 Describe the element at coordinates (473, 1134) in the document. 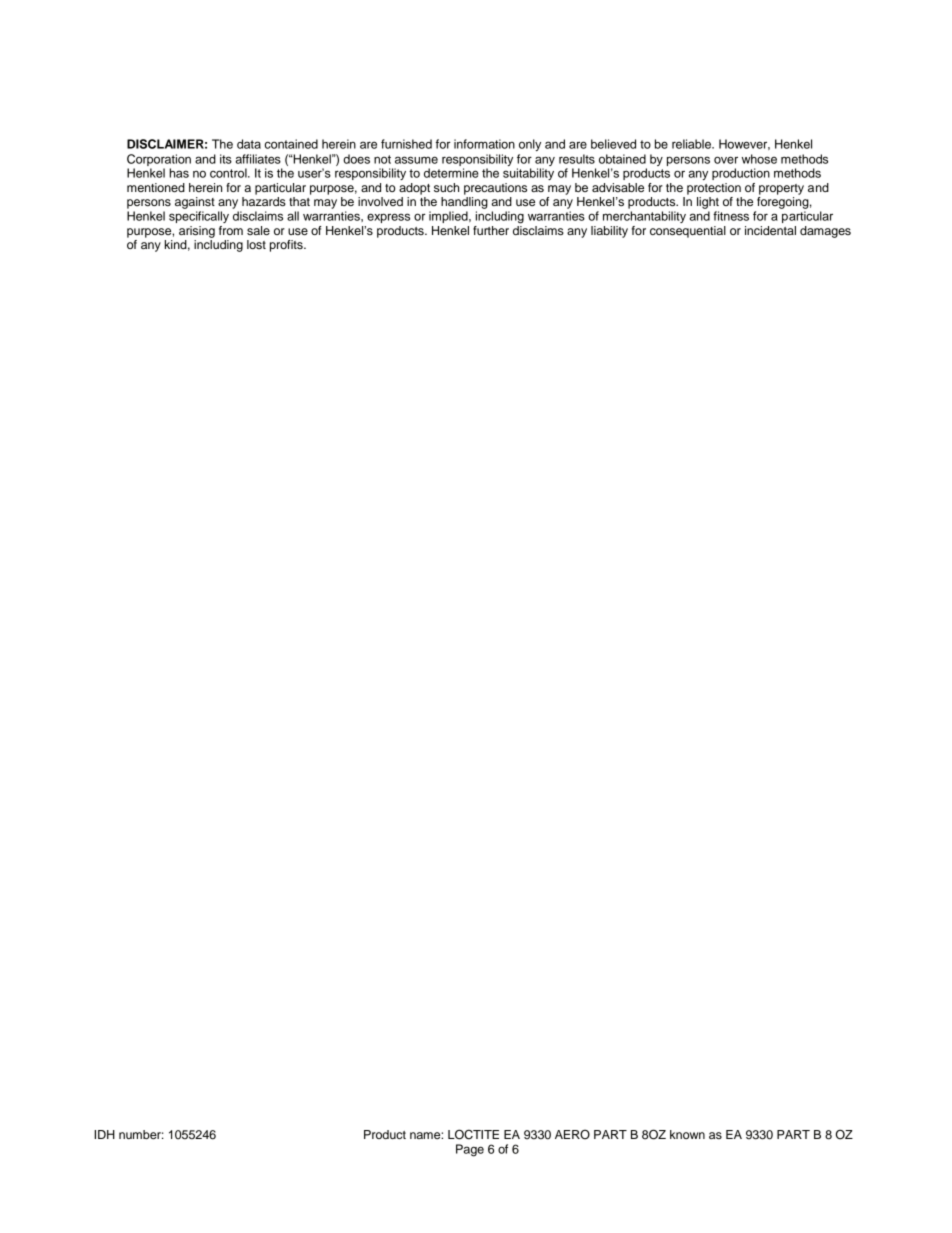

I see `LOCTITE` at that location.
